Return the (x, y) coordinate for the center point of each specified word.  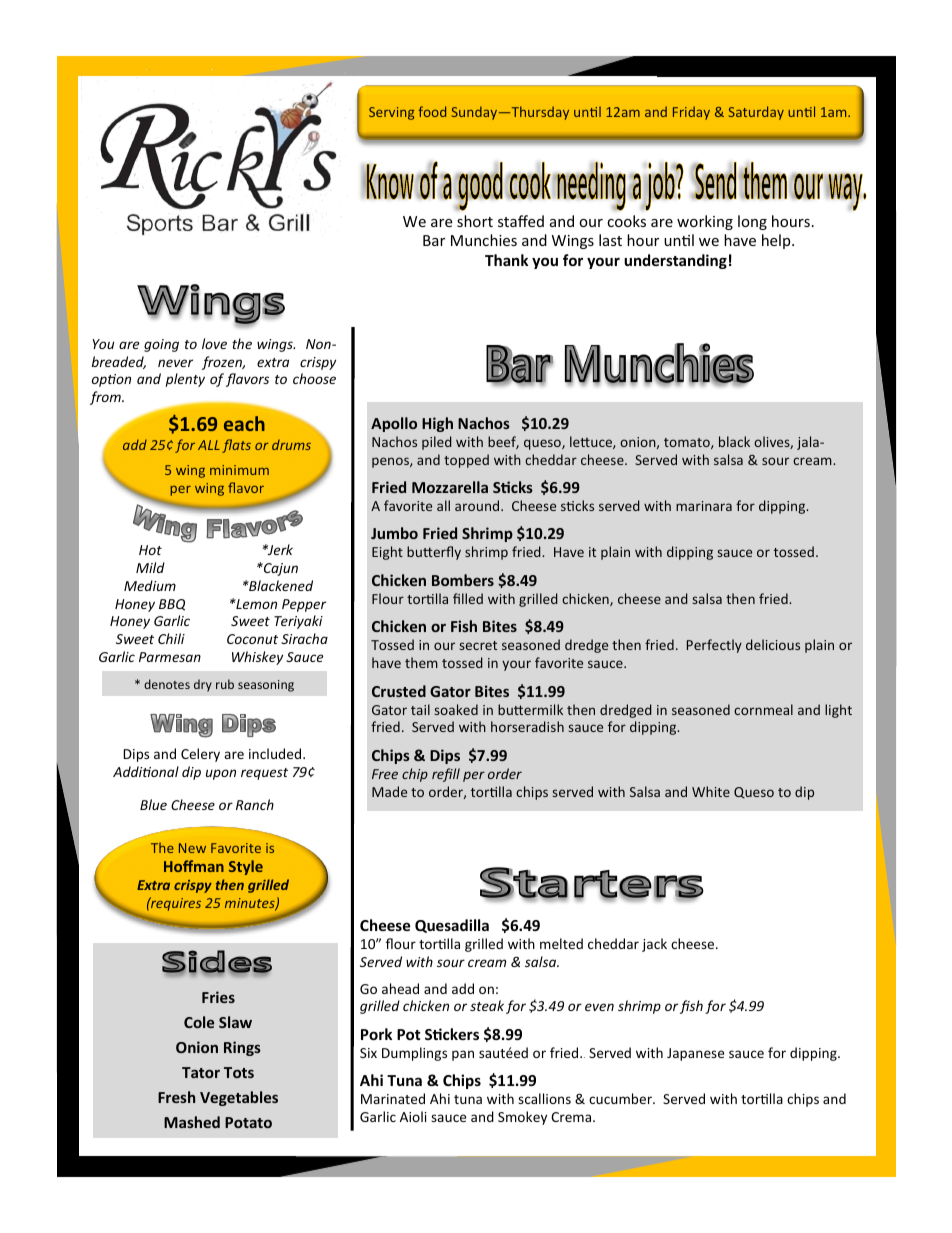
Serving (391, 113)
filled (468, 598)
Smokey (522, 1118)
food (432, 111)
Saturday (756, 113)
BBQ (172, 605)
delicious (773, 644)
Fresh (176, 1097)
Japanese (695, 1054)
